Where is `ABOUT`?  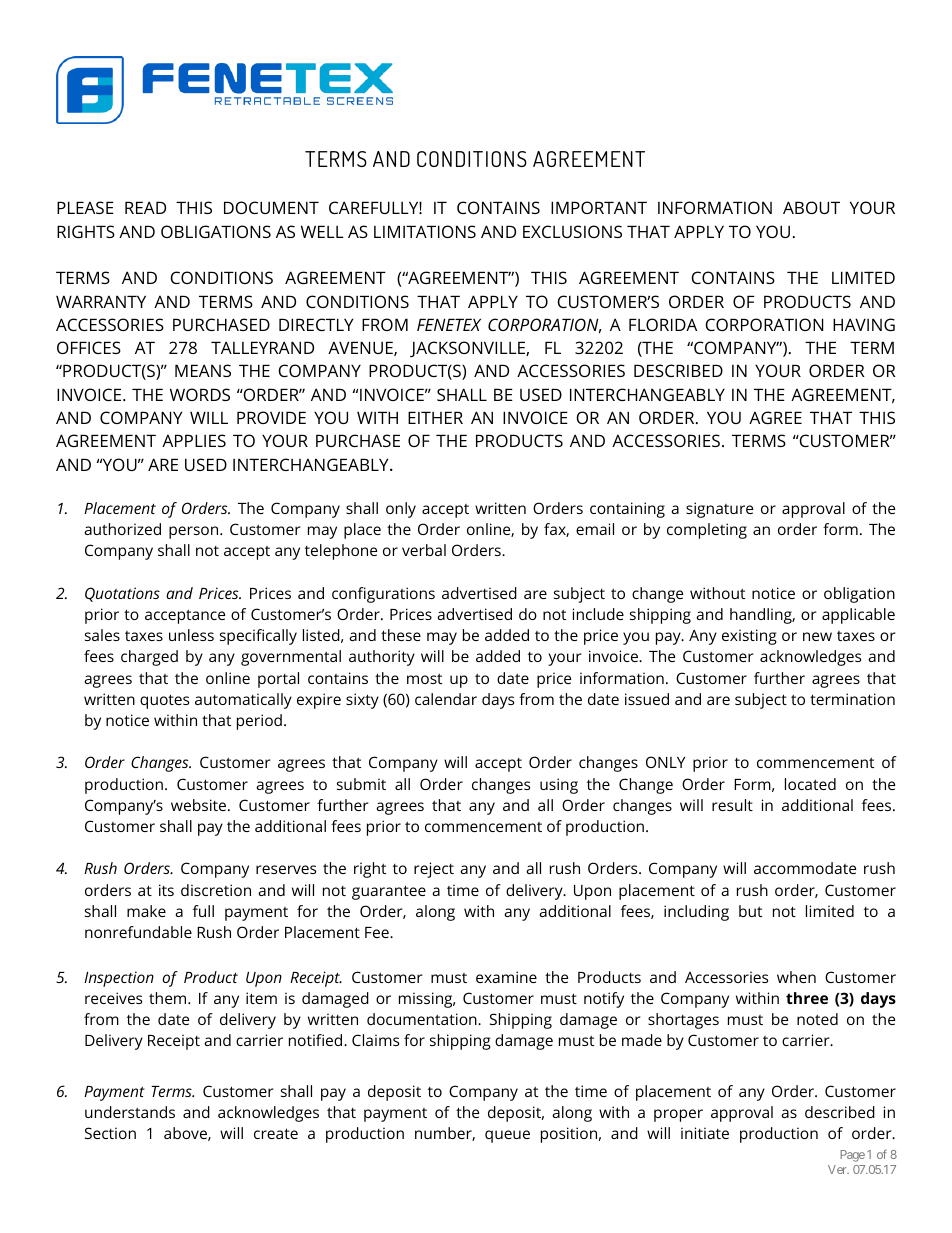
ABOUT is located at coordinates (811, 207).
